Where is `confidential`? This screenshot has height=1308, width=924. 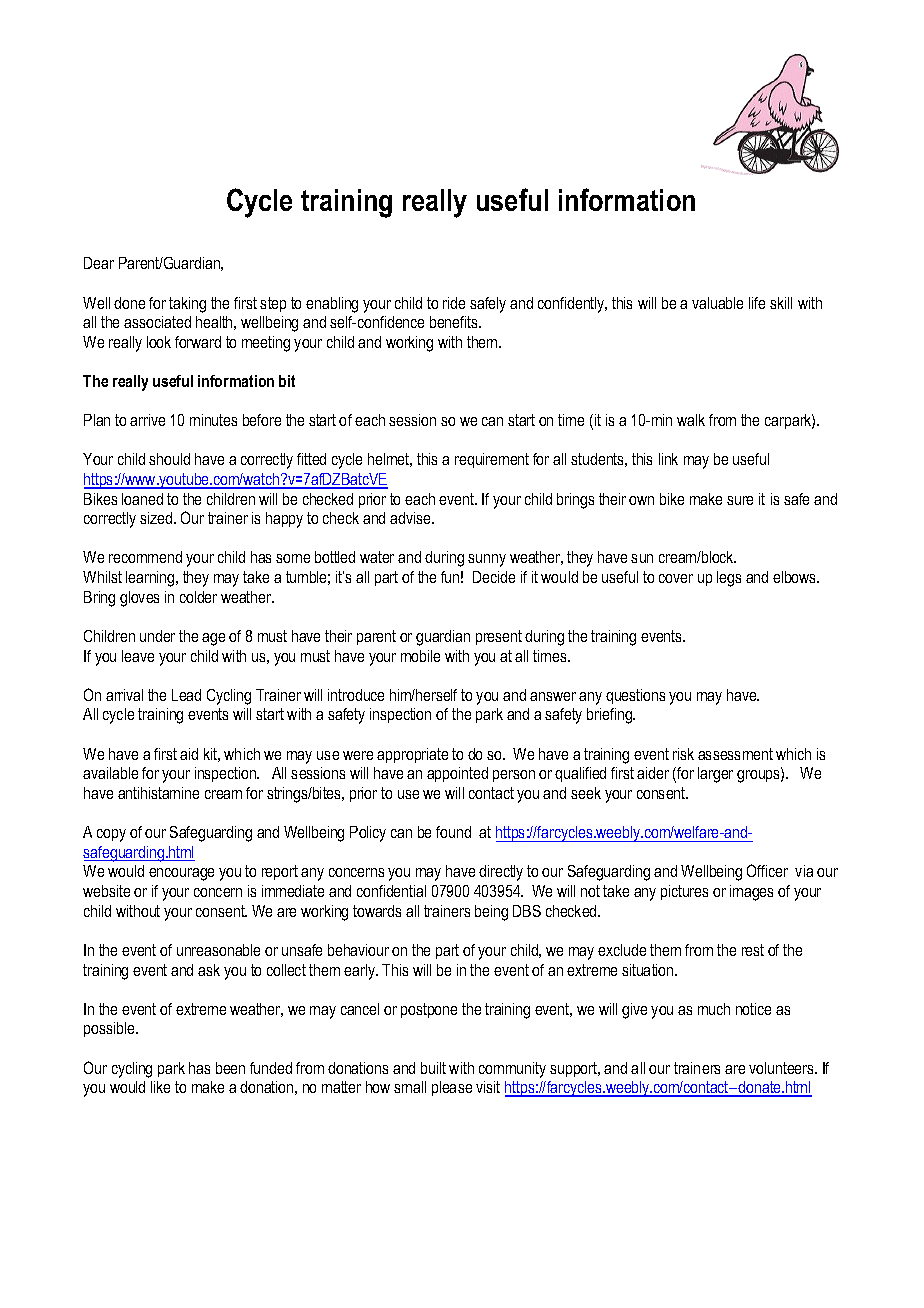 confidential is located at coordinates (391, 891).
